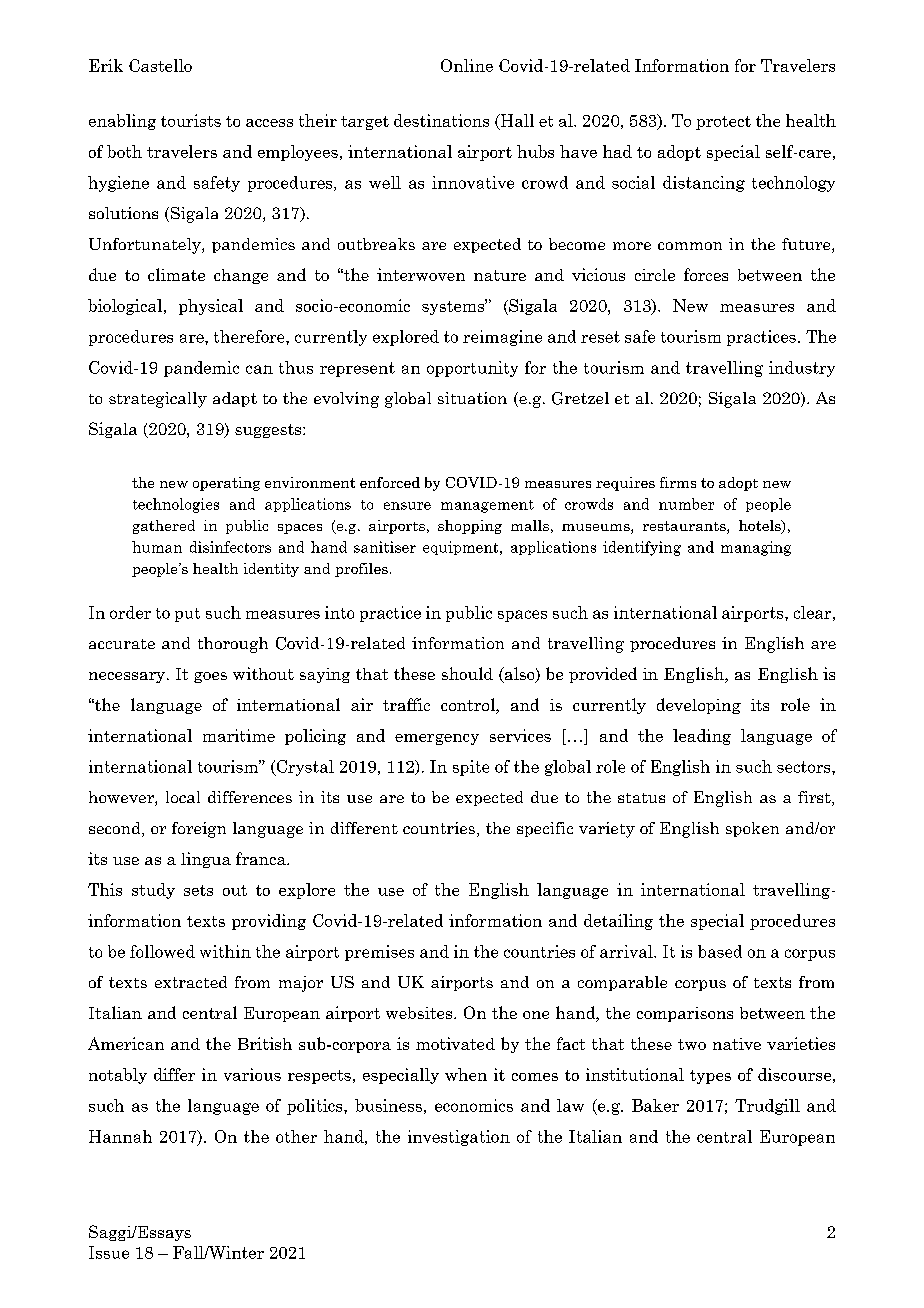  I want to click on developing, so click(699, 706).
